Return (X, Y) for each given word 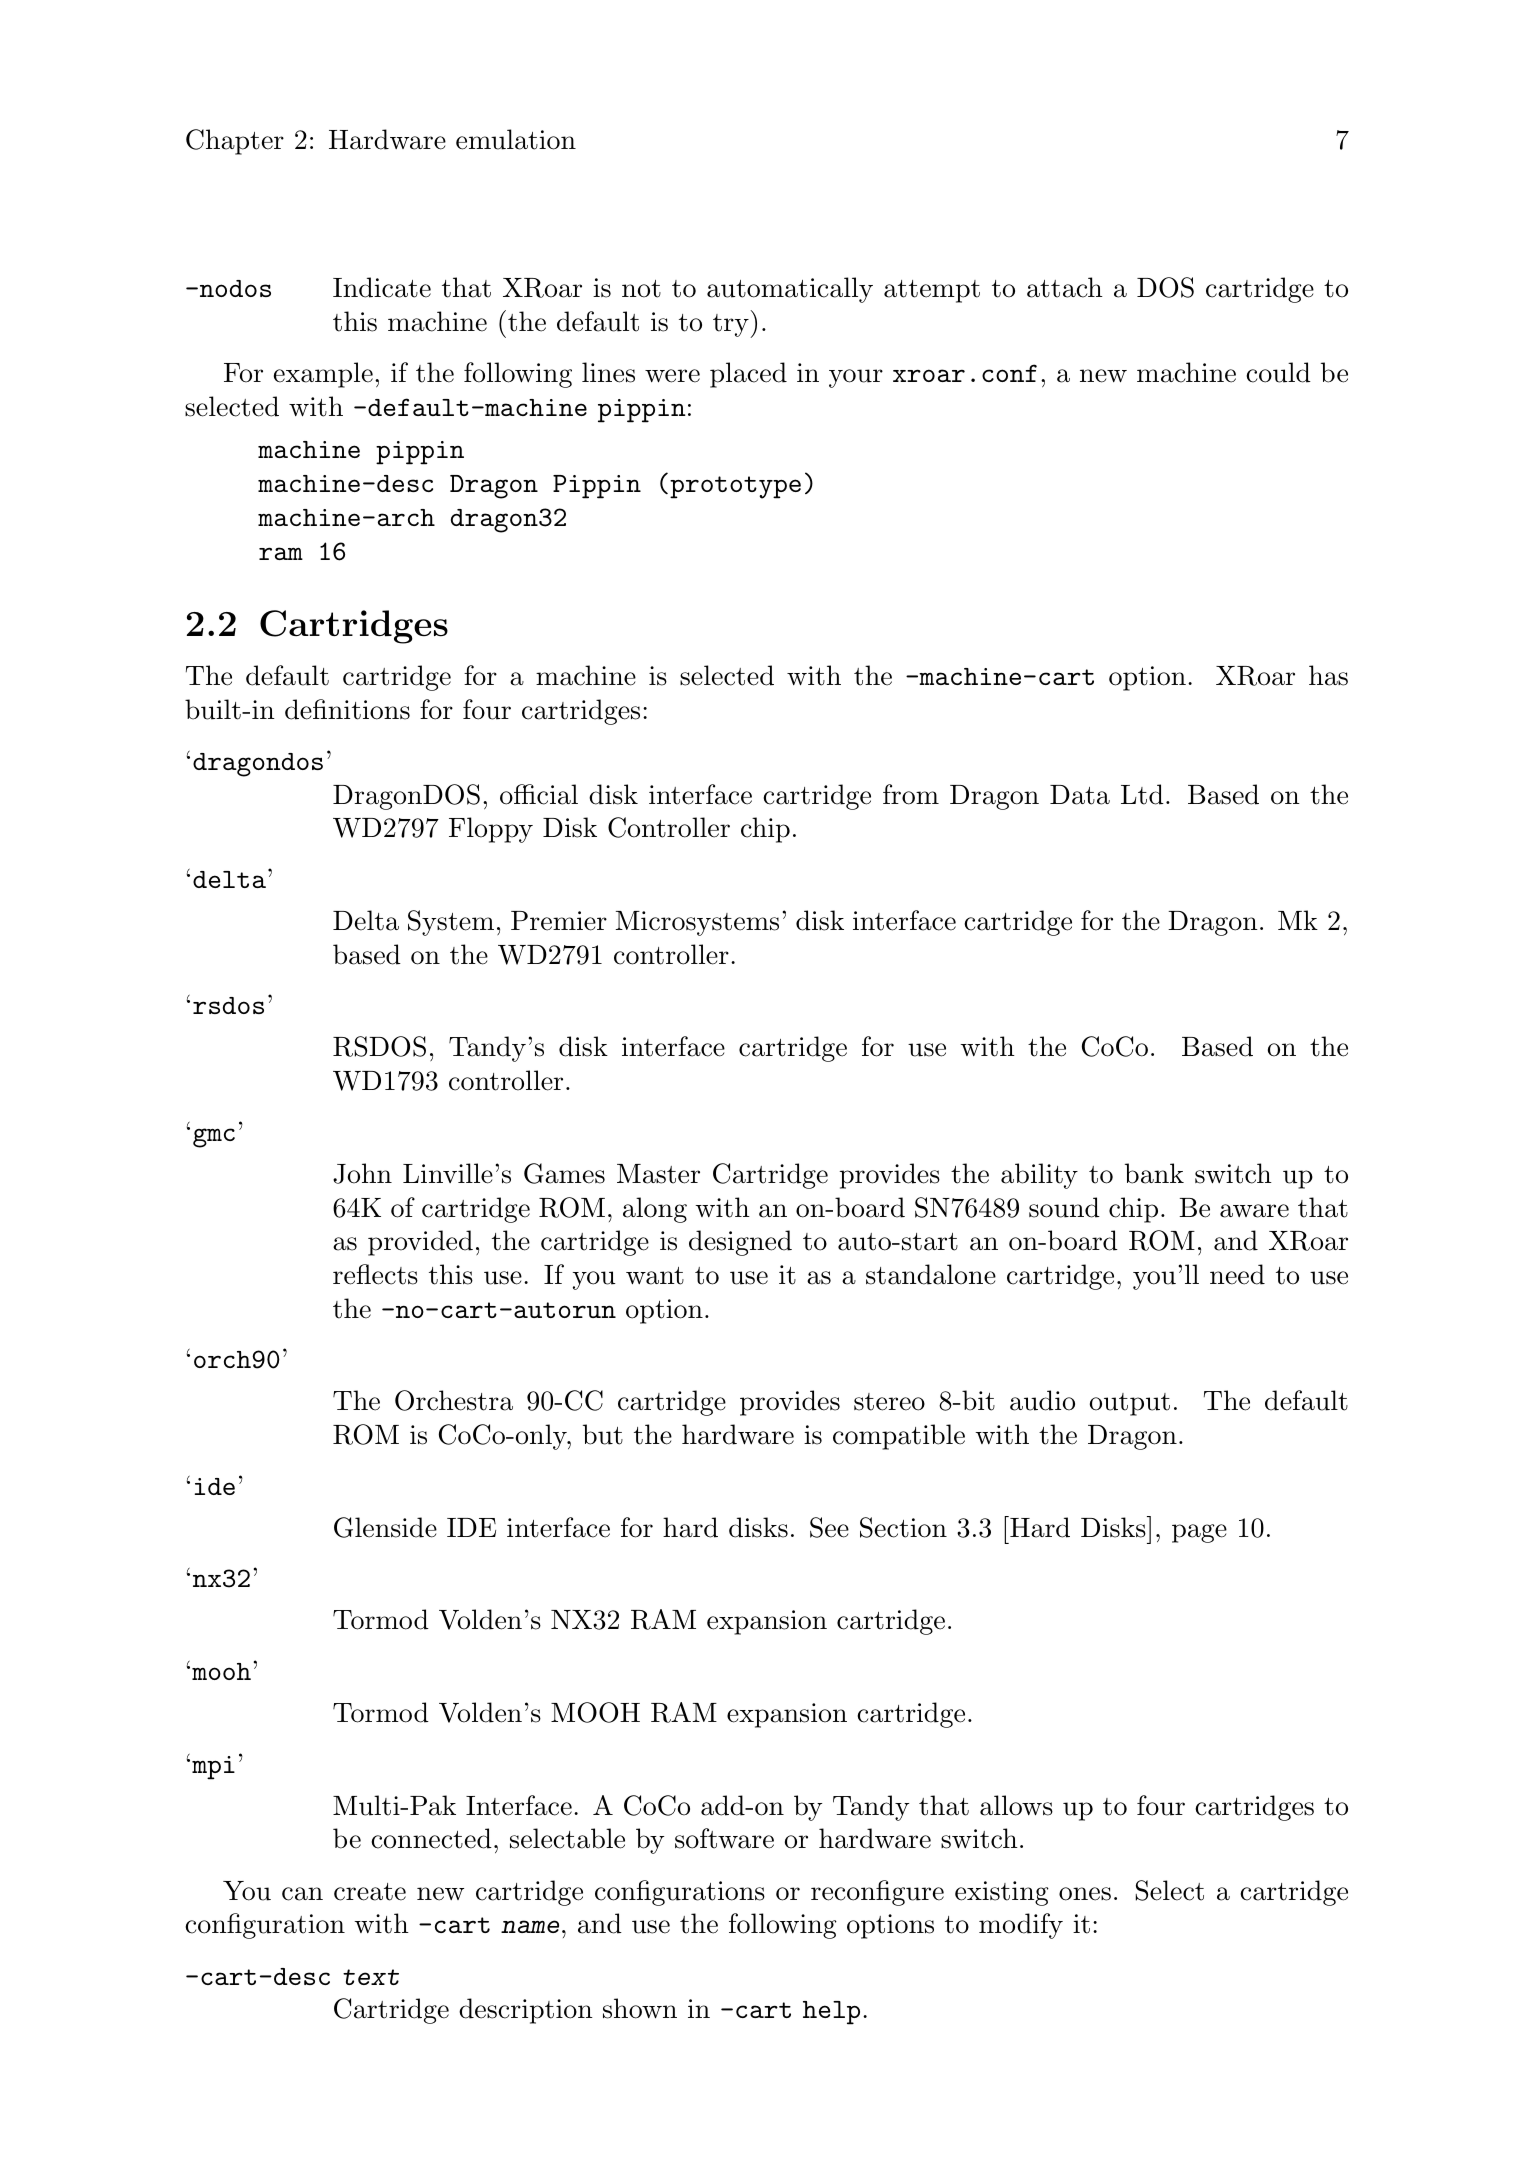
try (732, 326)
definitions (347, 709)
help (831, 2013)
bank (1154, 1173)
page (1199, 1533)
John (362, 1173)
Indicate (382, 287)
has (1328, 675)
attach (1065, 287)
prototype (735, 487)
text (371, 1977)
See (829, 1527)
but (603, 1434)
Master (658, 1174)
